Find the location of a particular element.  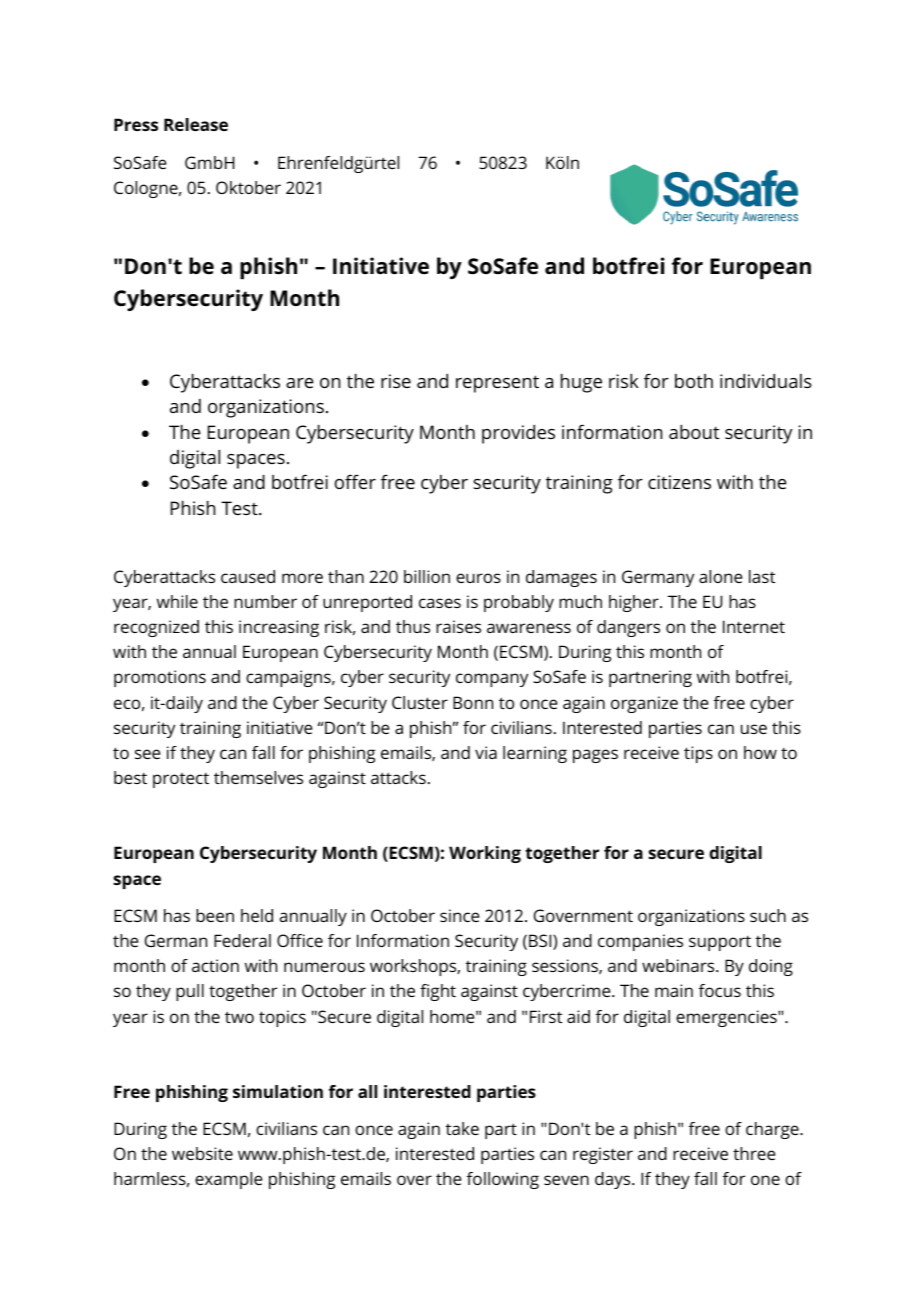

protect is located at coordinates (181, 780).
